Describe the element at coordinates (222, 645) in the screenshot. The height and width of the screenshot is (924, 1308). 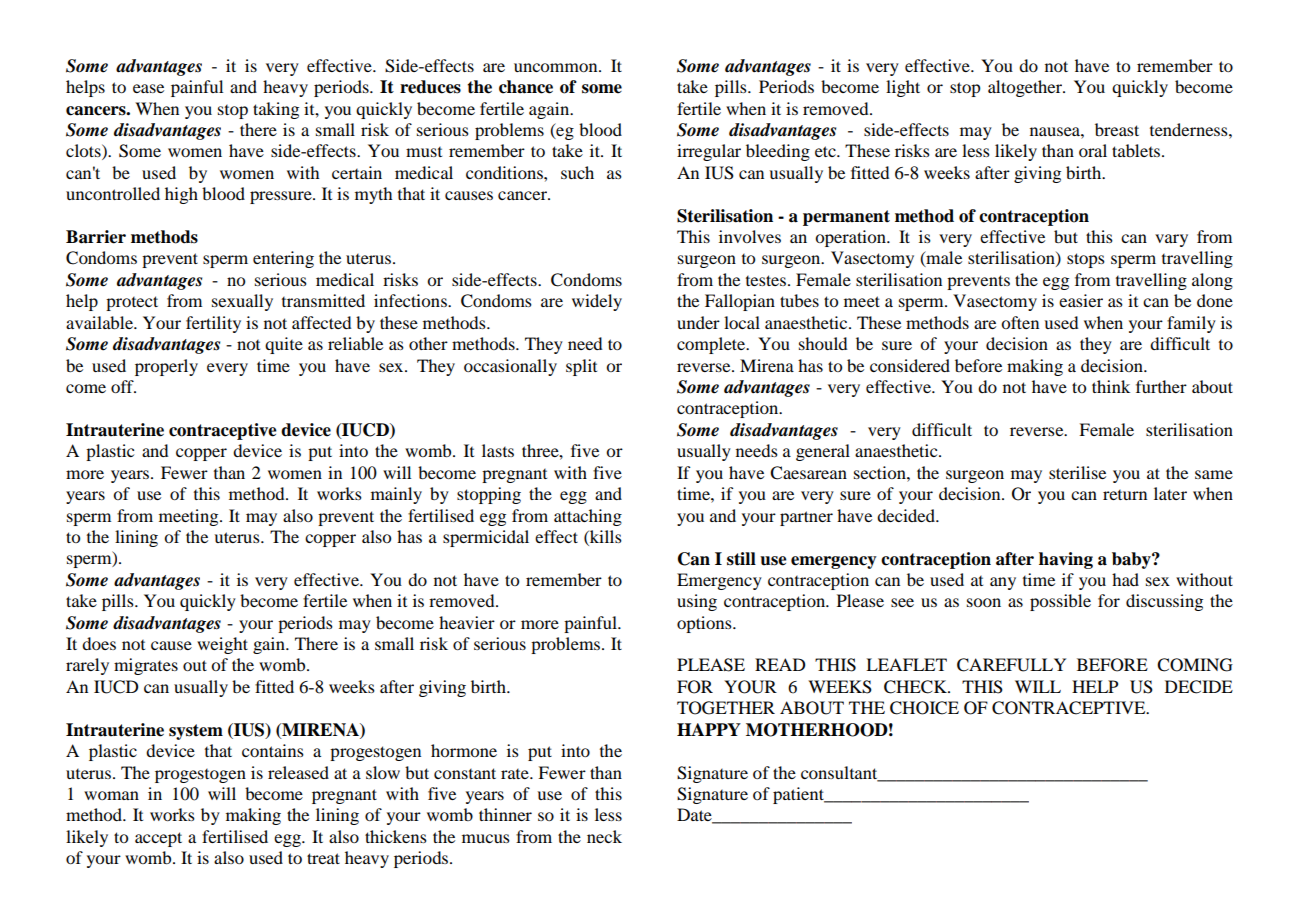
I see `weight` at that location.
